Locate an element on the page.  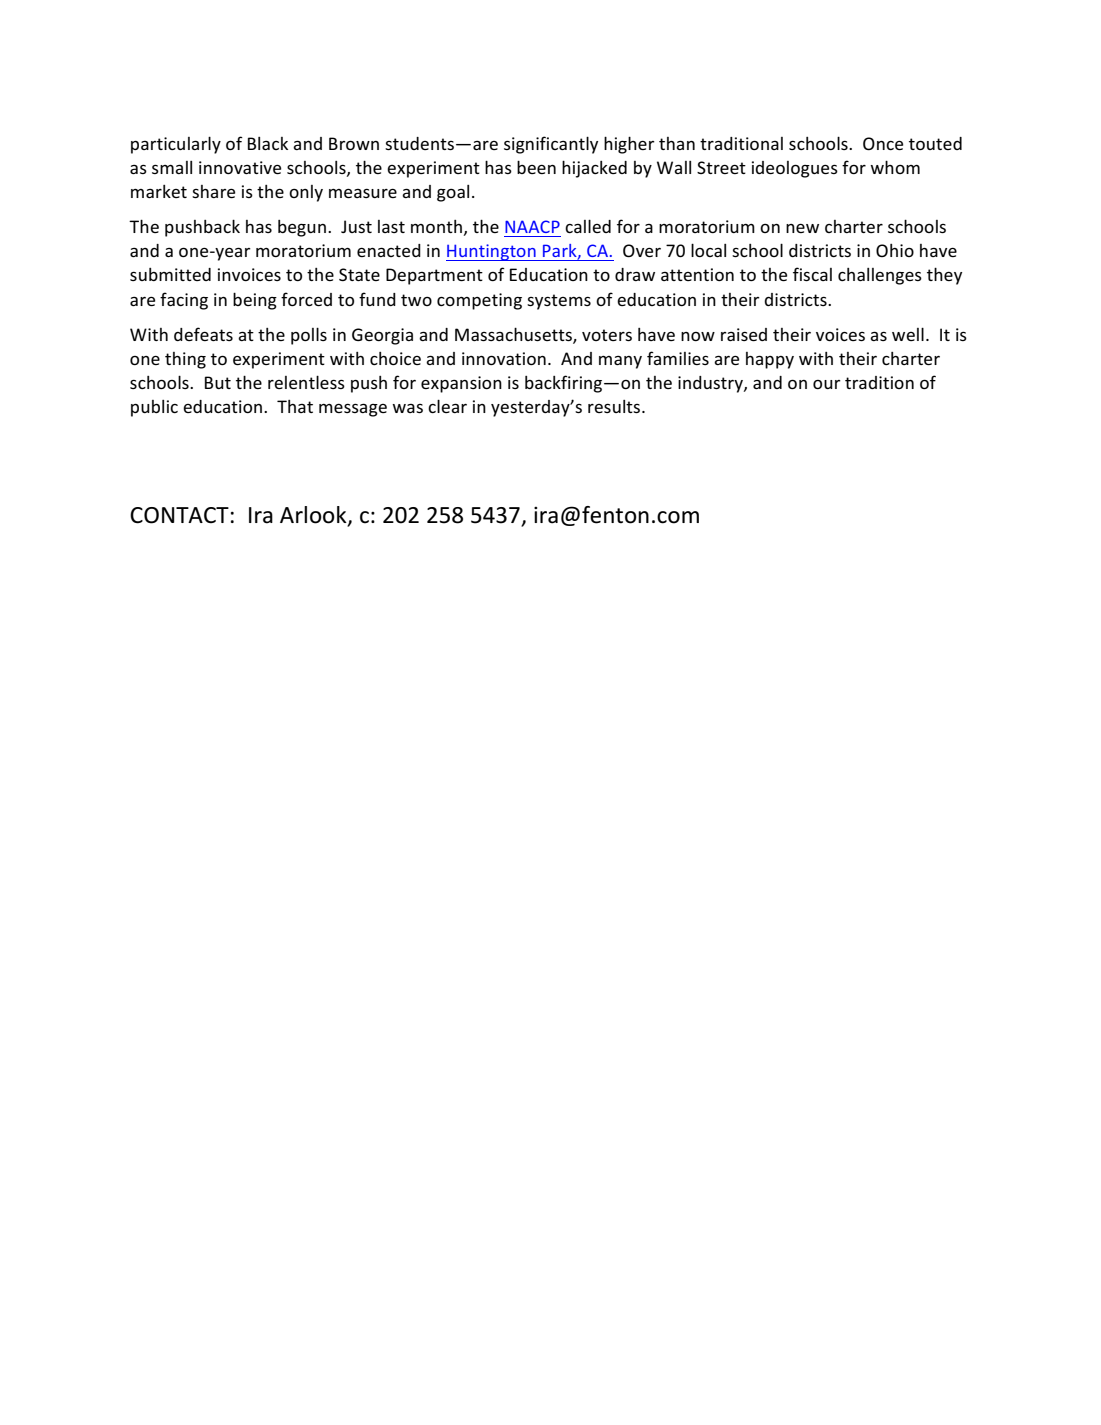
Black is located at coordinates (268, 143).
